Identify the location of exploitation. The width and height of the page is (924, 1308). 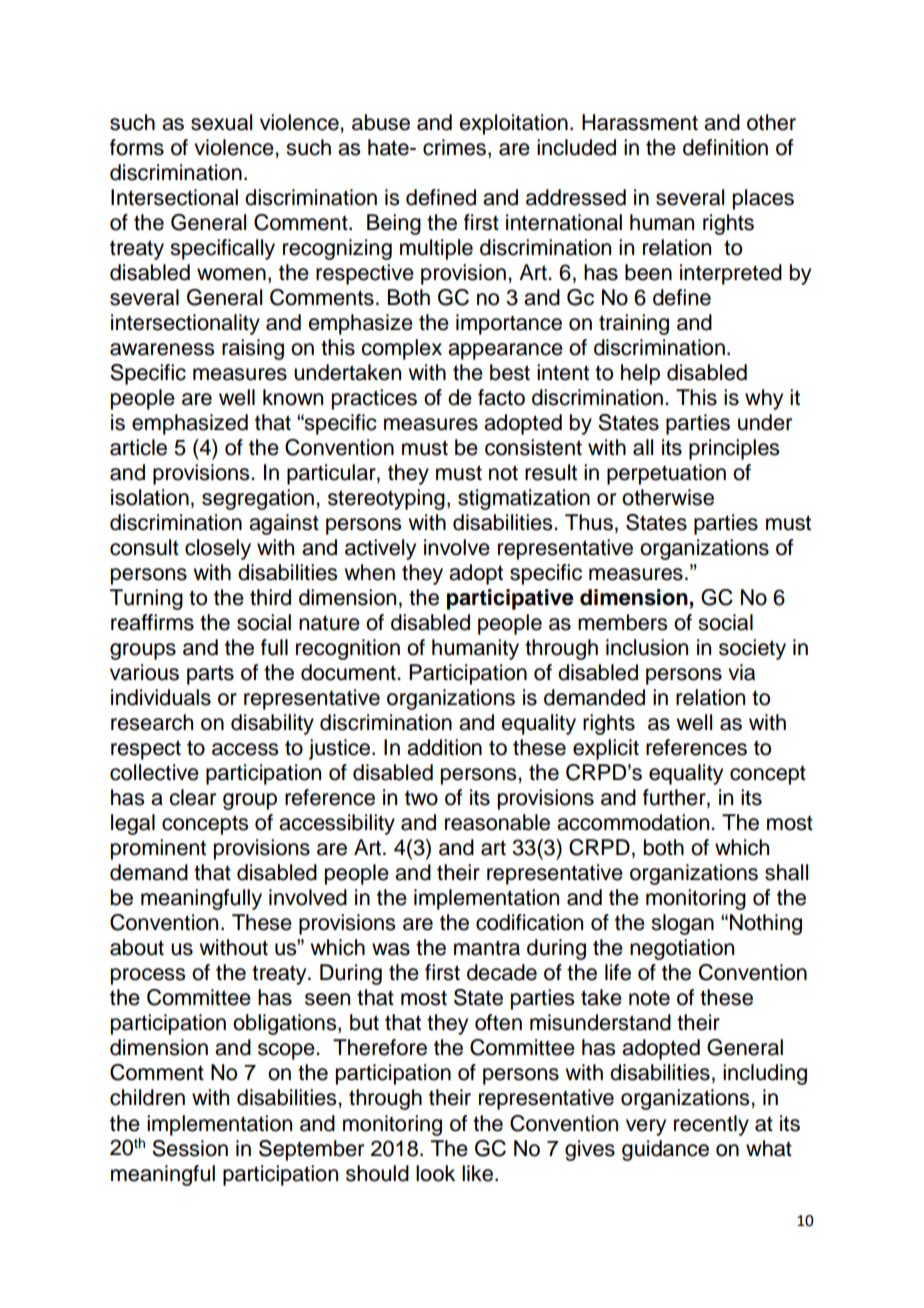
(513, 124).
